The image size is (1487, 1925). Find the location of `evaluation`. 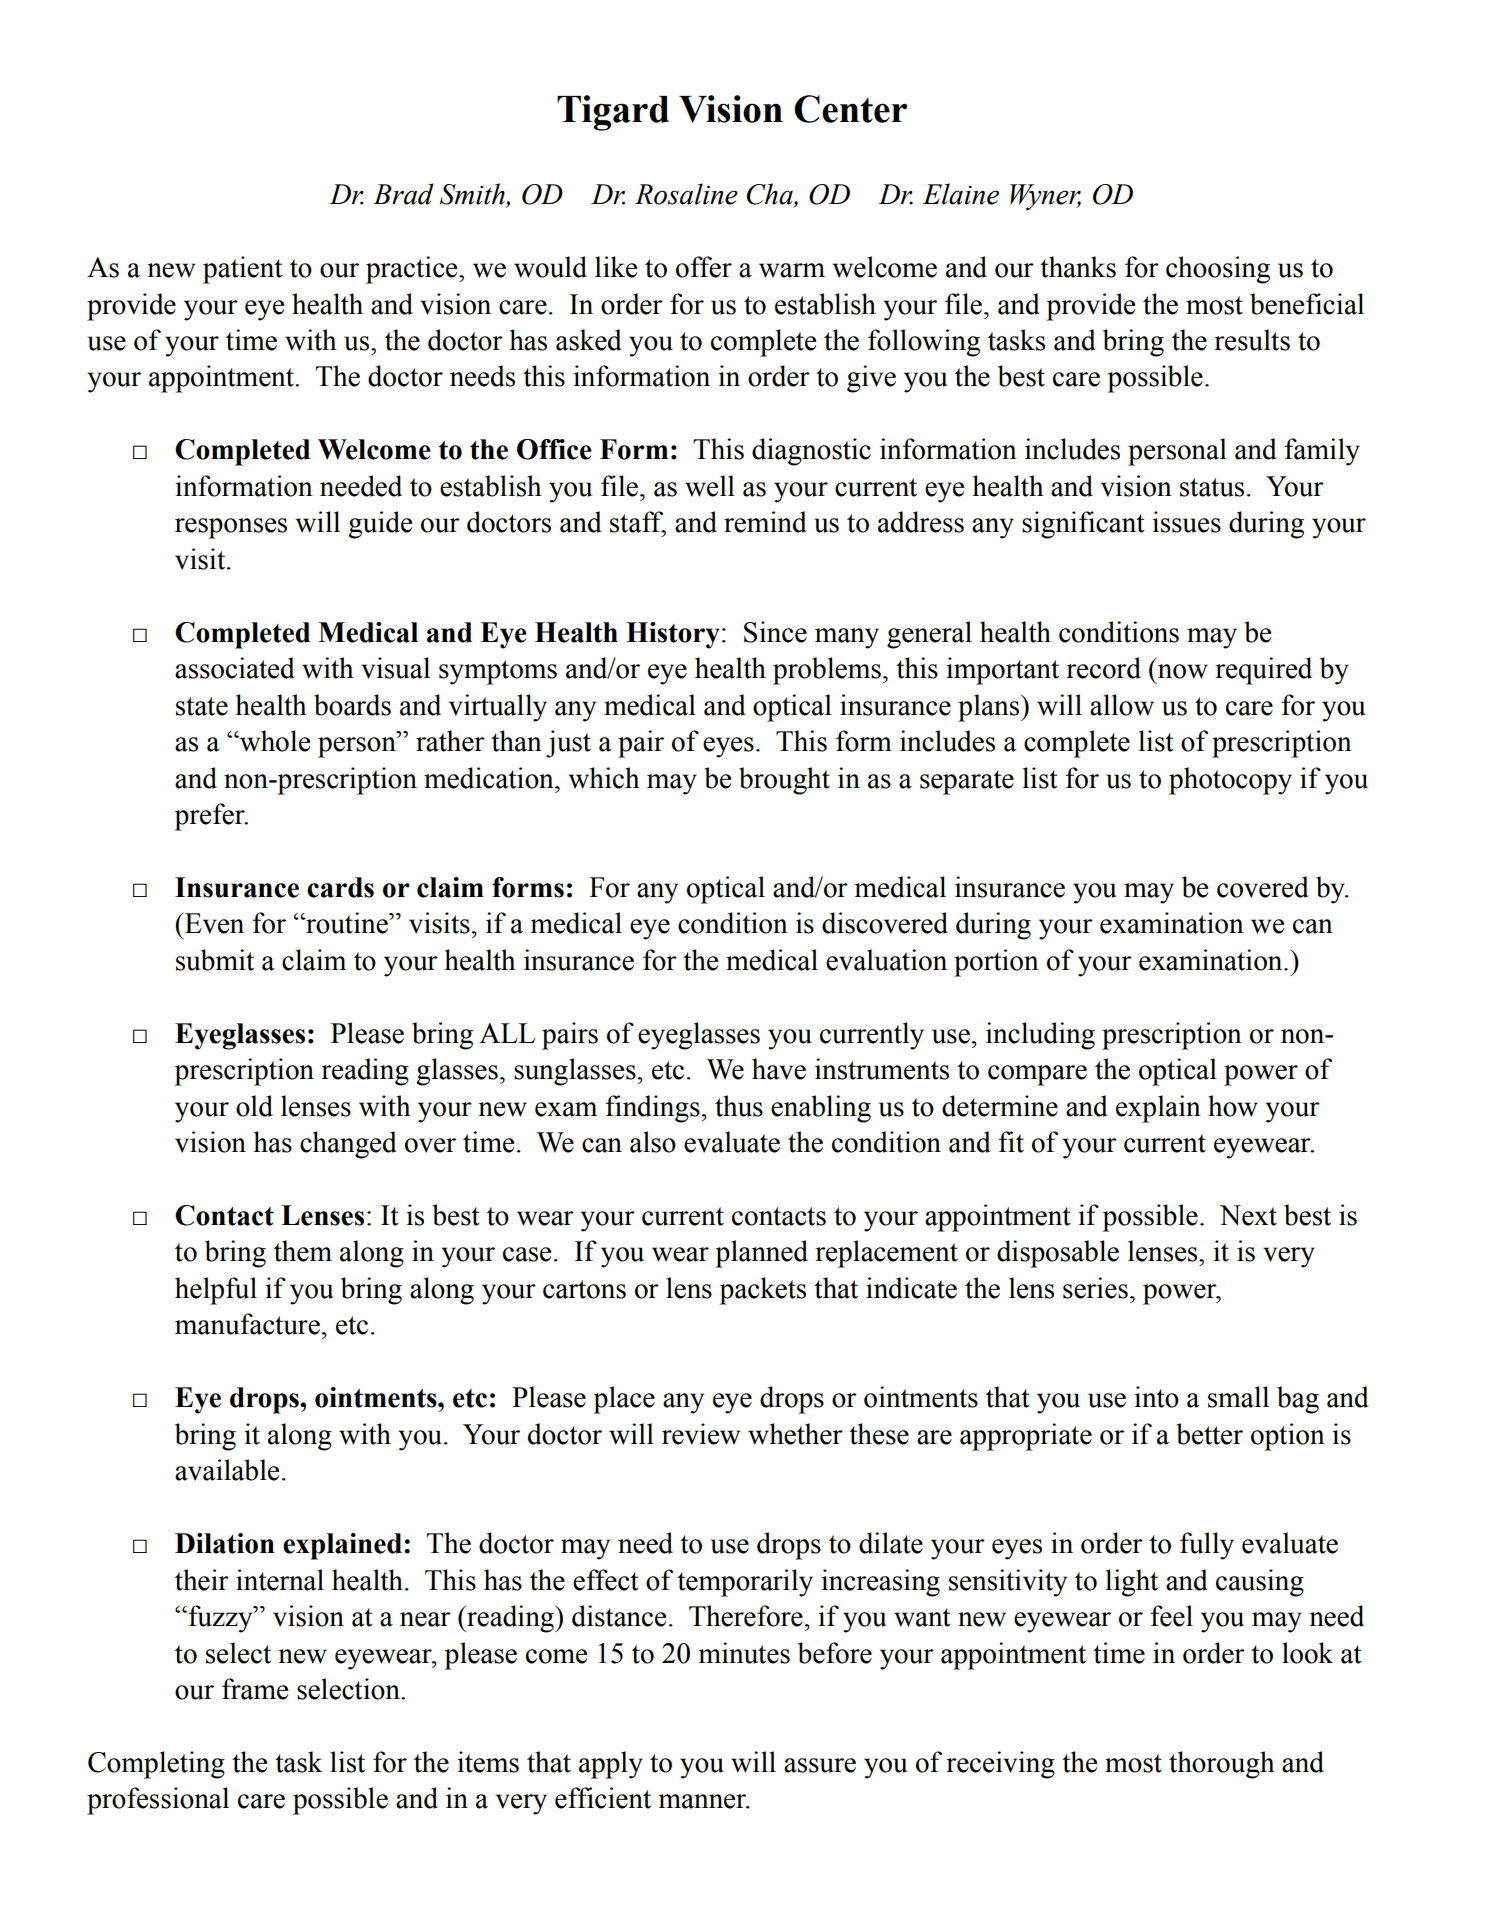

evaluation is located at coordinates (886, 960).
